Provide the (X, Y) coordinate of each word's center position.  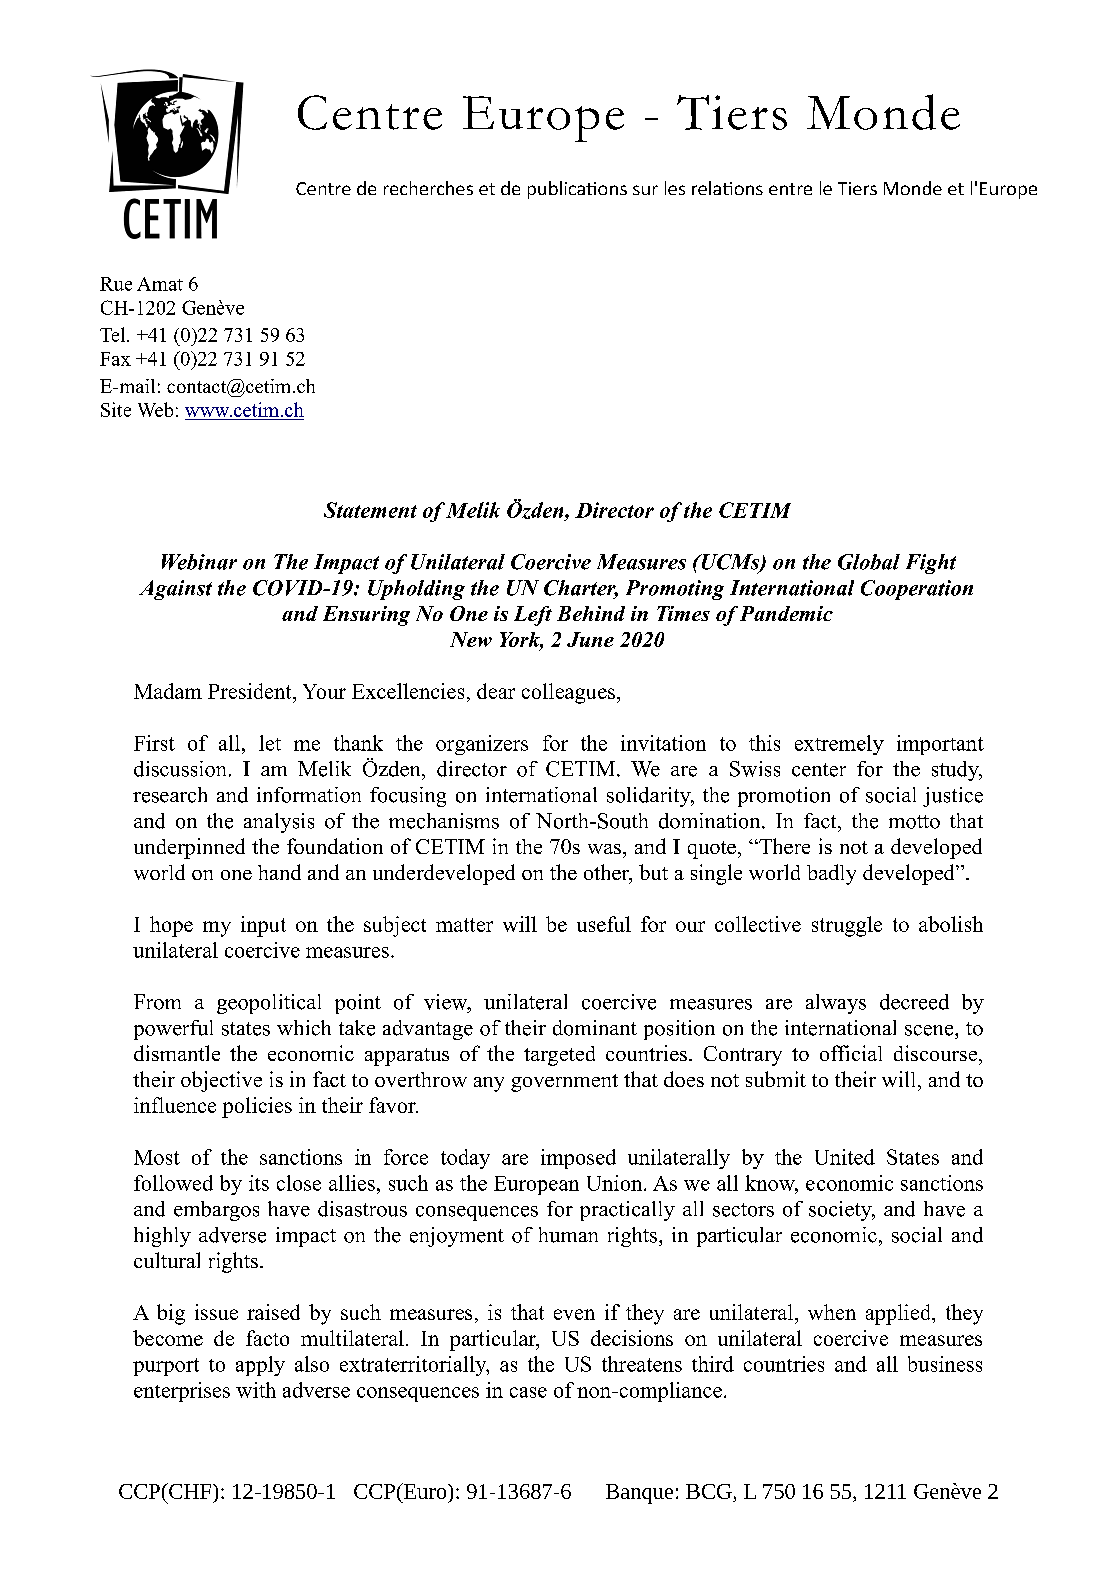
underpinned (189, 848)
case (528, 1392)
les (675, 188)
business (945, 1364)
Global (869, 562)
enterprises (182, 1392)
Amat (160, 284)
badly (831, 874)
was (604, 849)
